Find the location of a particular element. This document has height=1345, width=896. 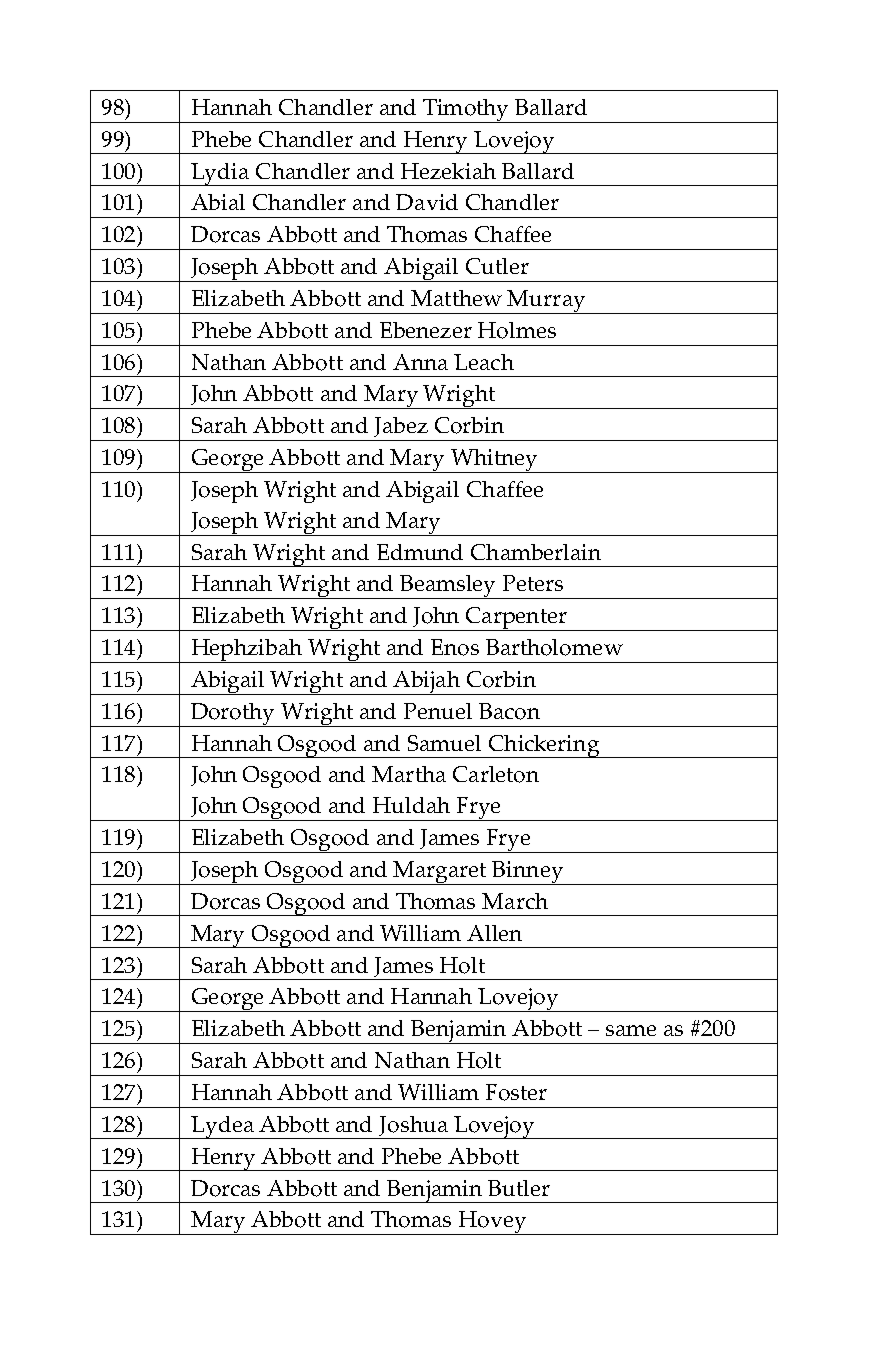

Joshua is located at coordinates (413, 1127).
